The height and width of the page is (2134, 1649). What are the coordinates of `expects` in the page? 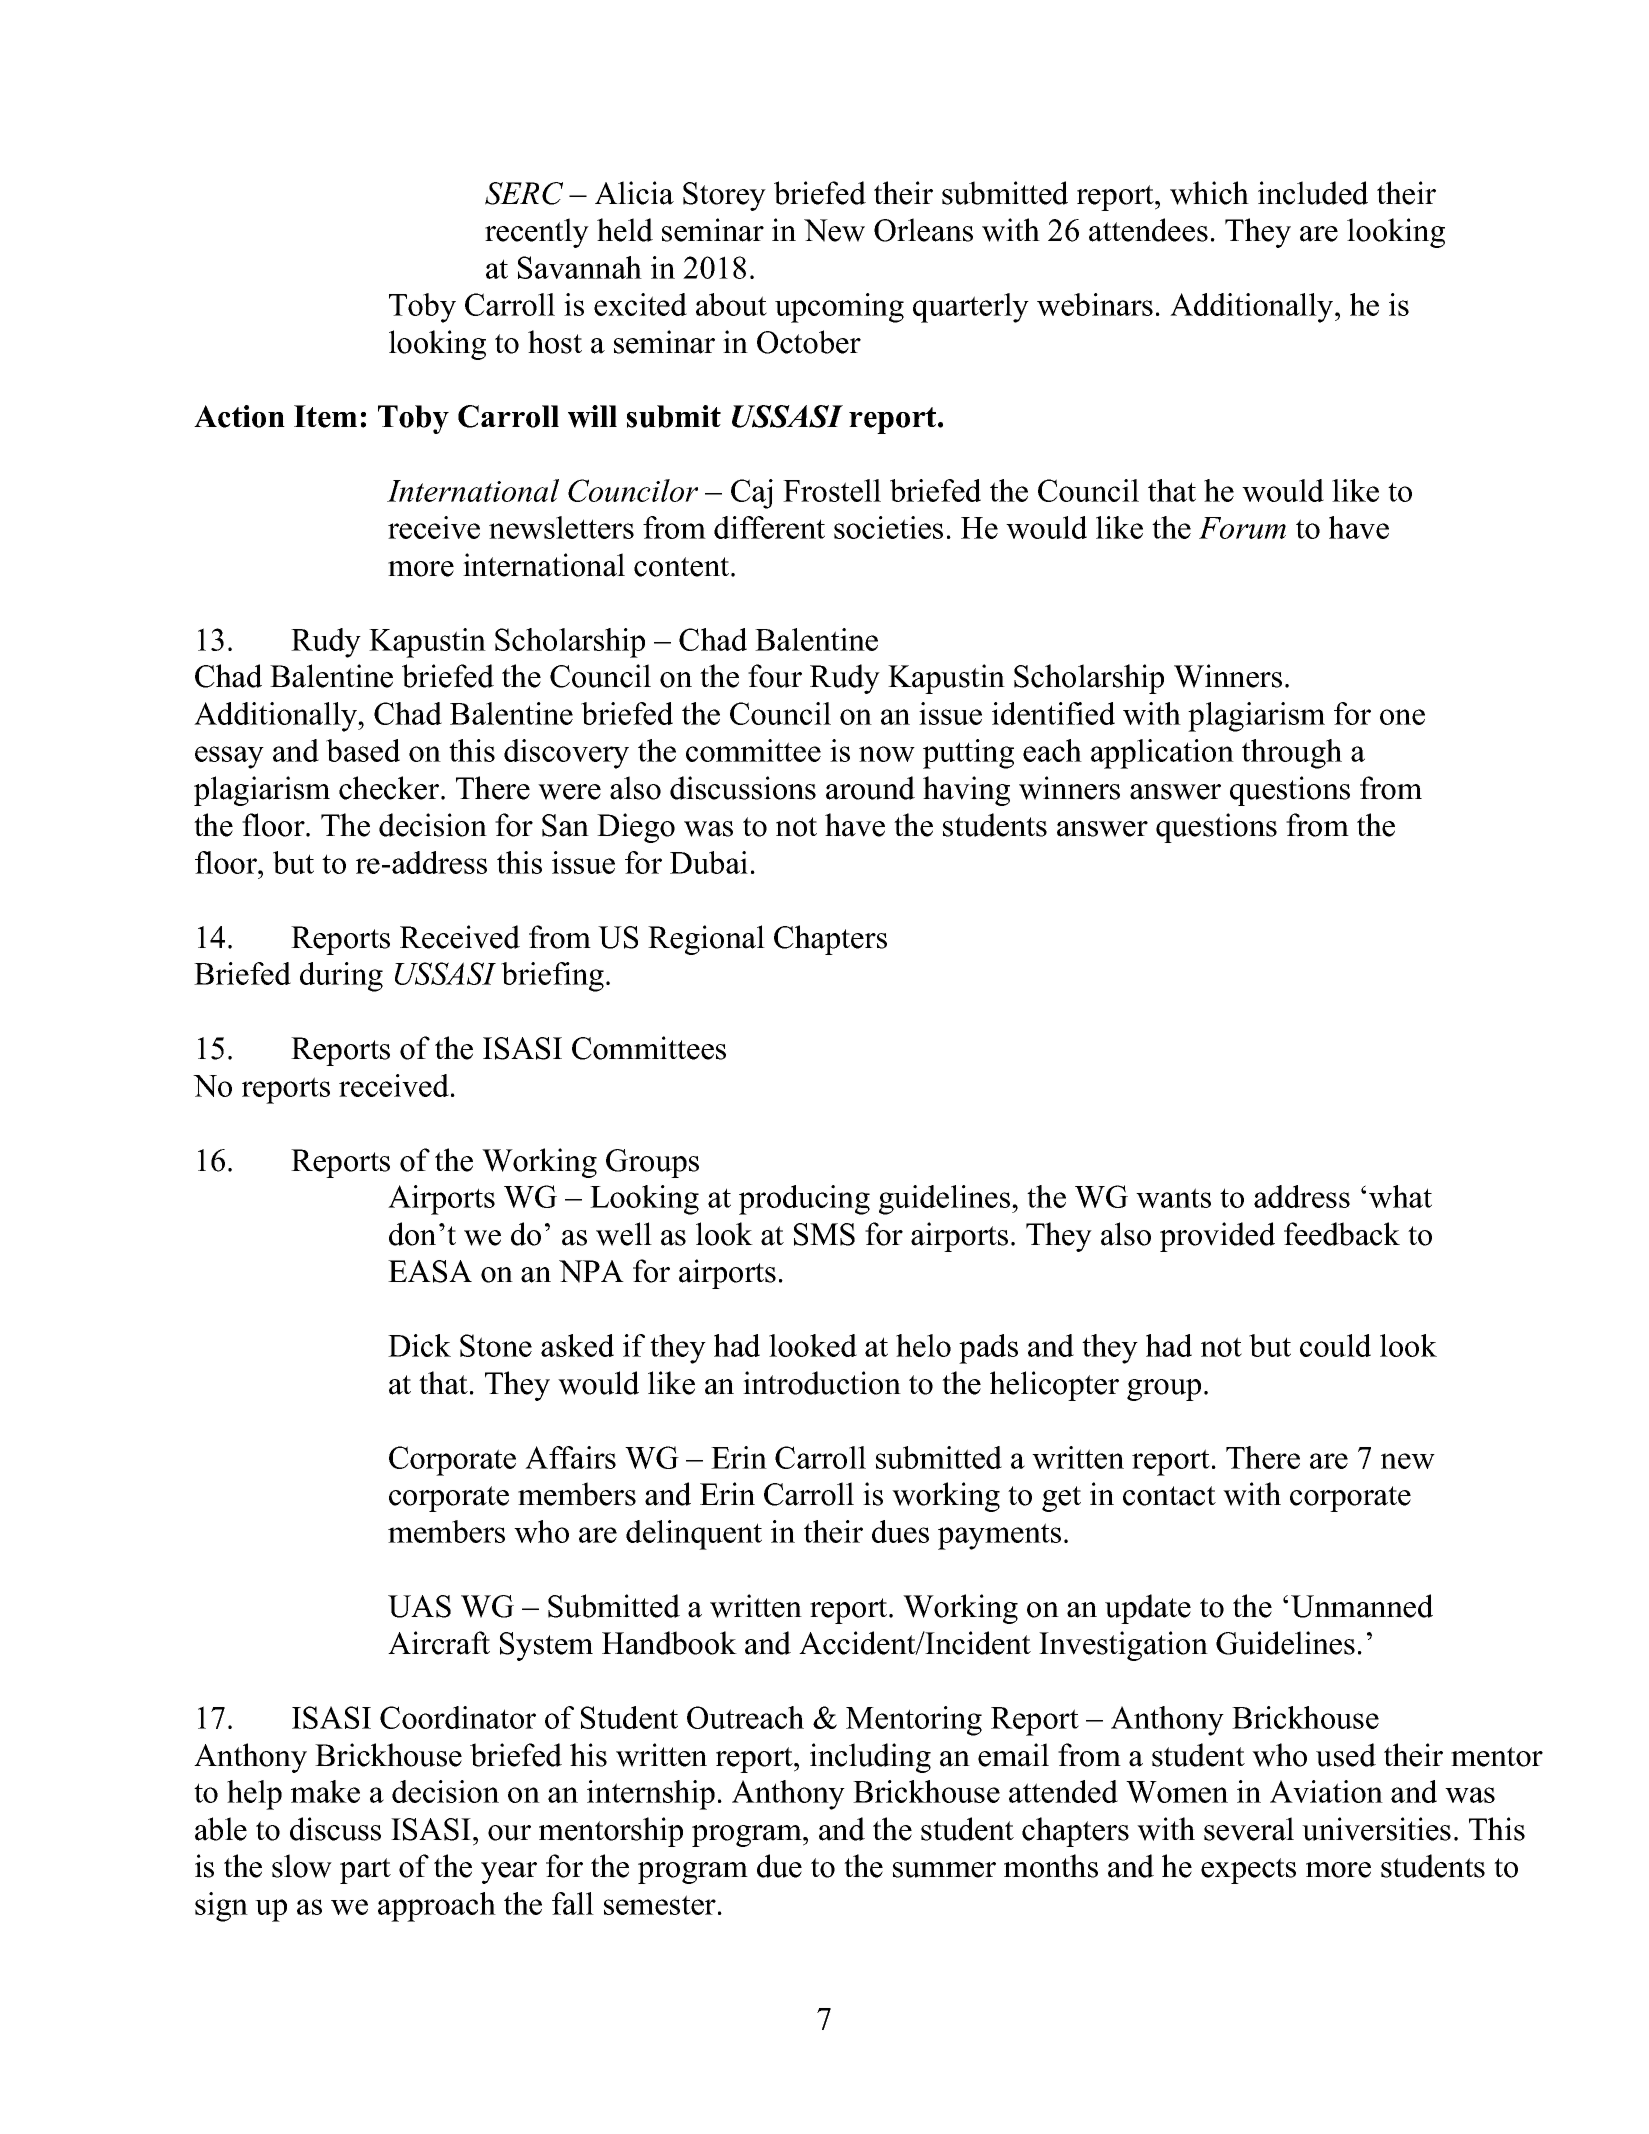 It's located at (1248, 1871).
